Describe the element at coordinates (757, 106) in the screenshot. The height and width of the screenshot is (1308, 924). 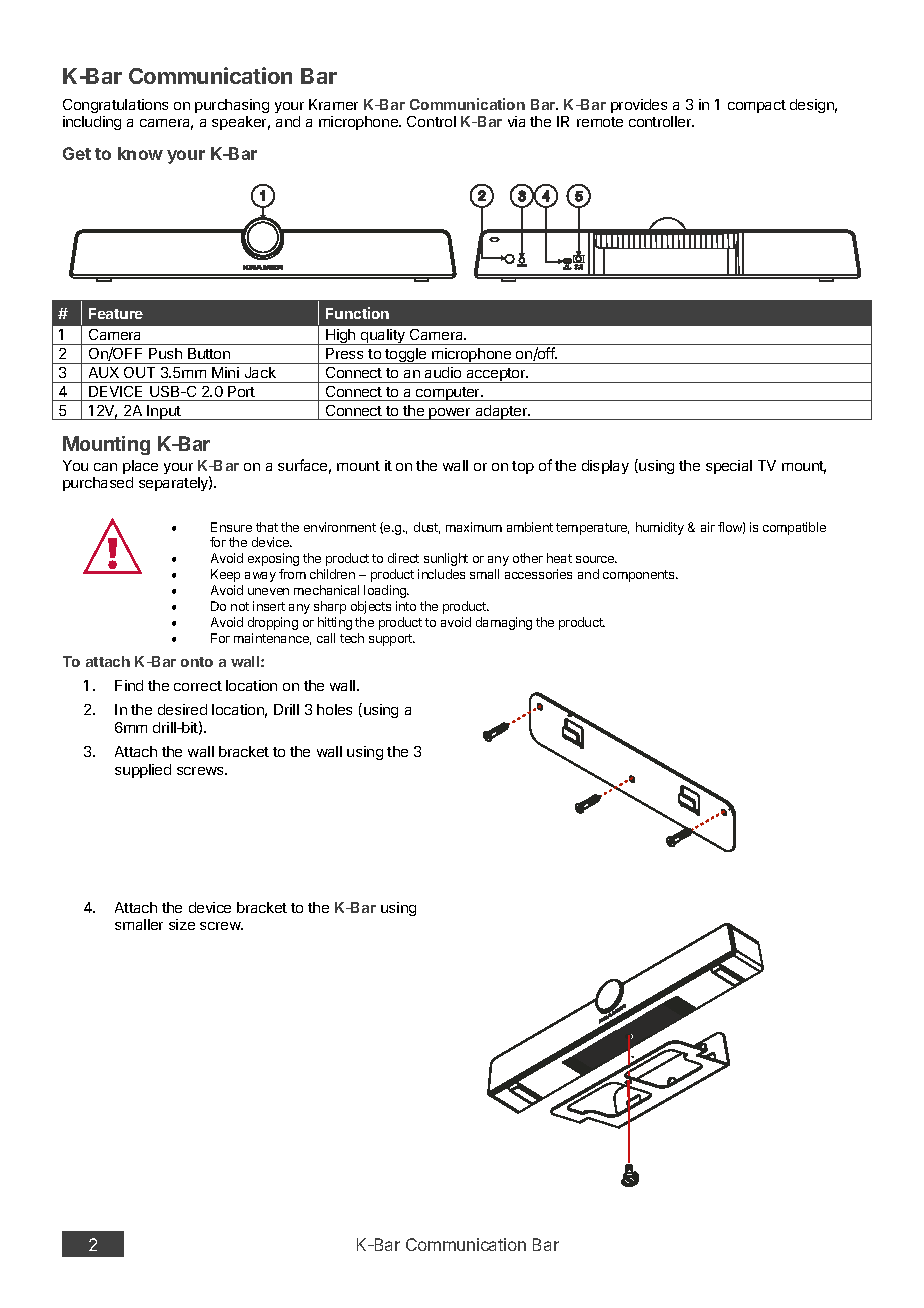
I see `compact` at that location.
